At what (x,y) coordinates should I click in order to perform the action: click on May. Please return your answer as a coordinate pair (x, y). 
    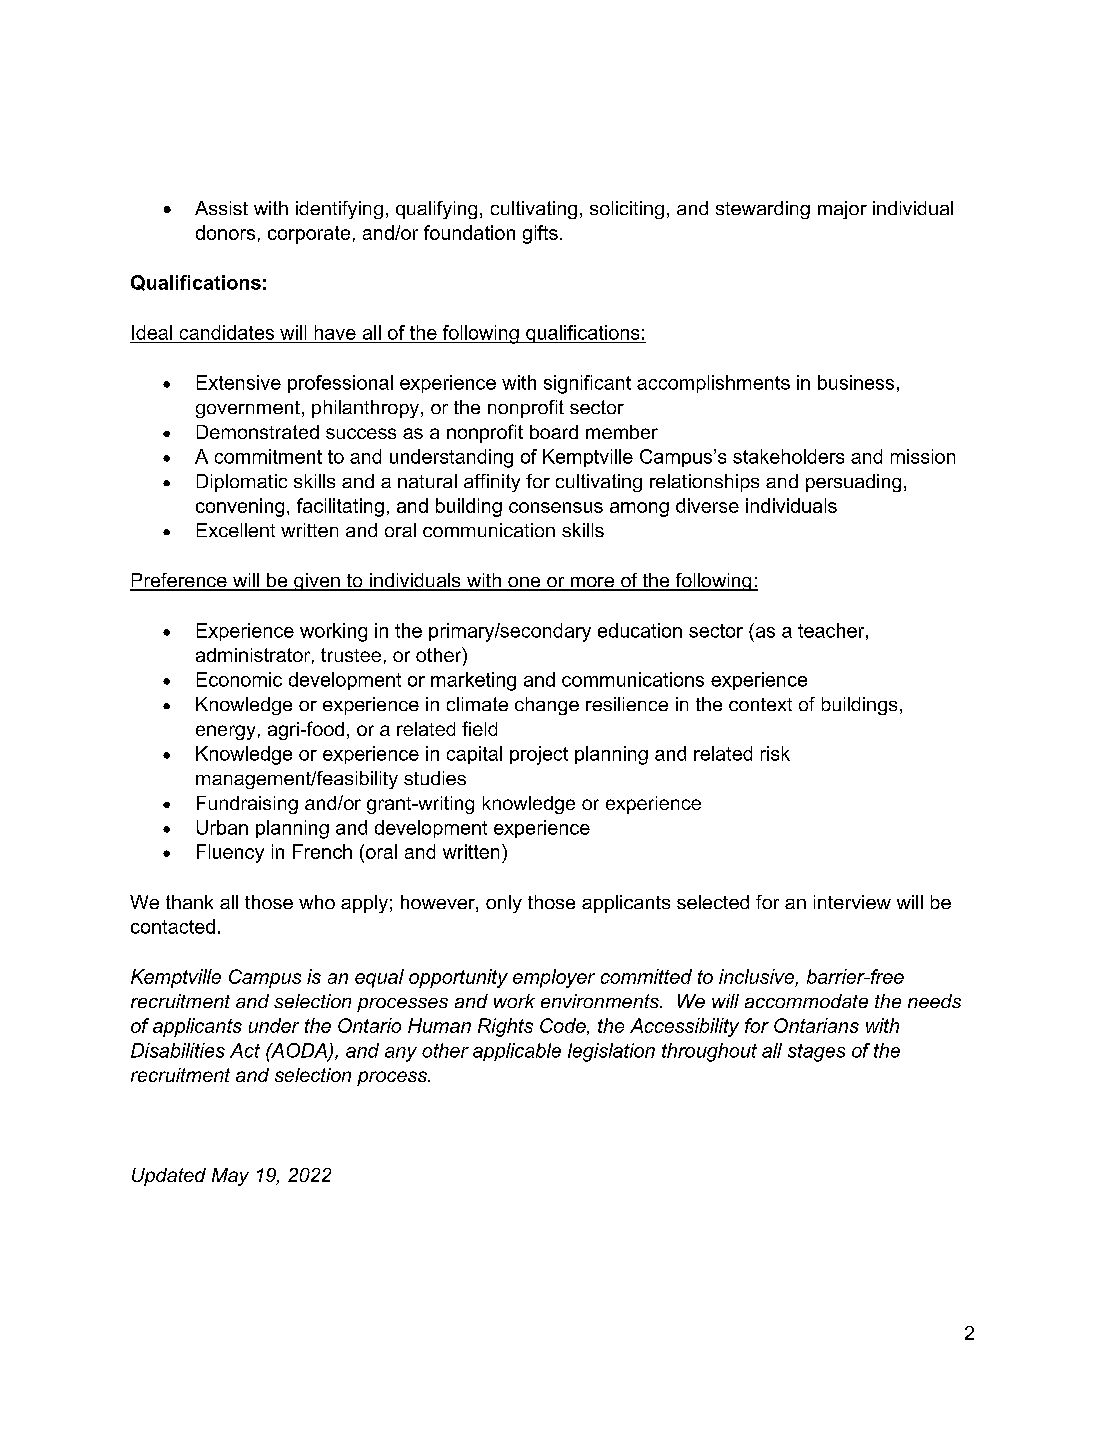
    Looking at the image, I should click on (230, 1177).
